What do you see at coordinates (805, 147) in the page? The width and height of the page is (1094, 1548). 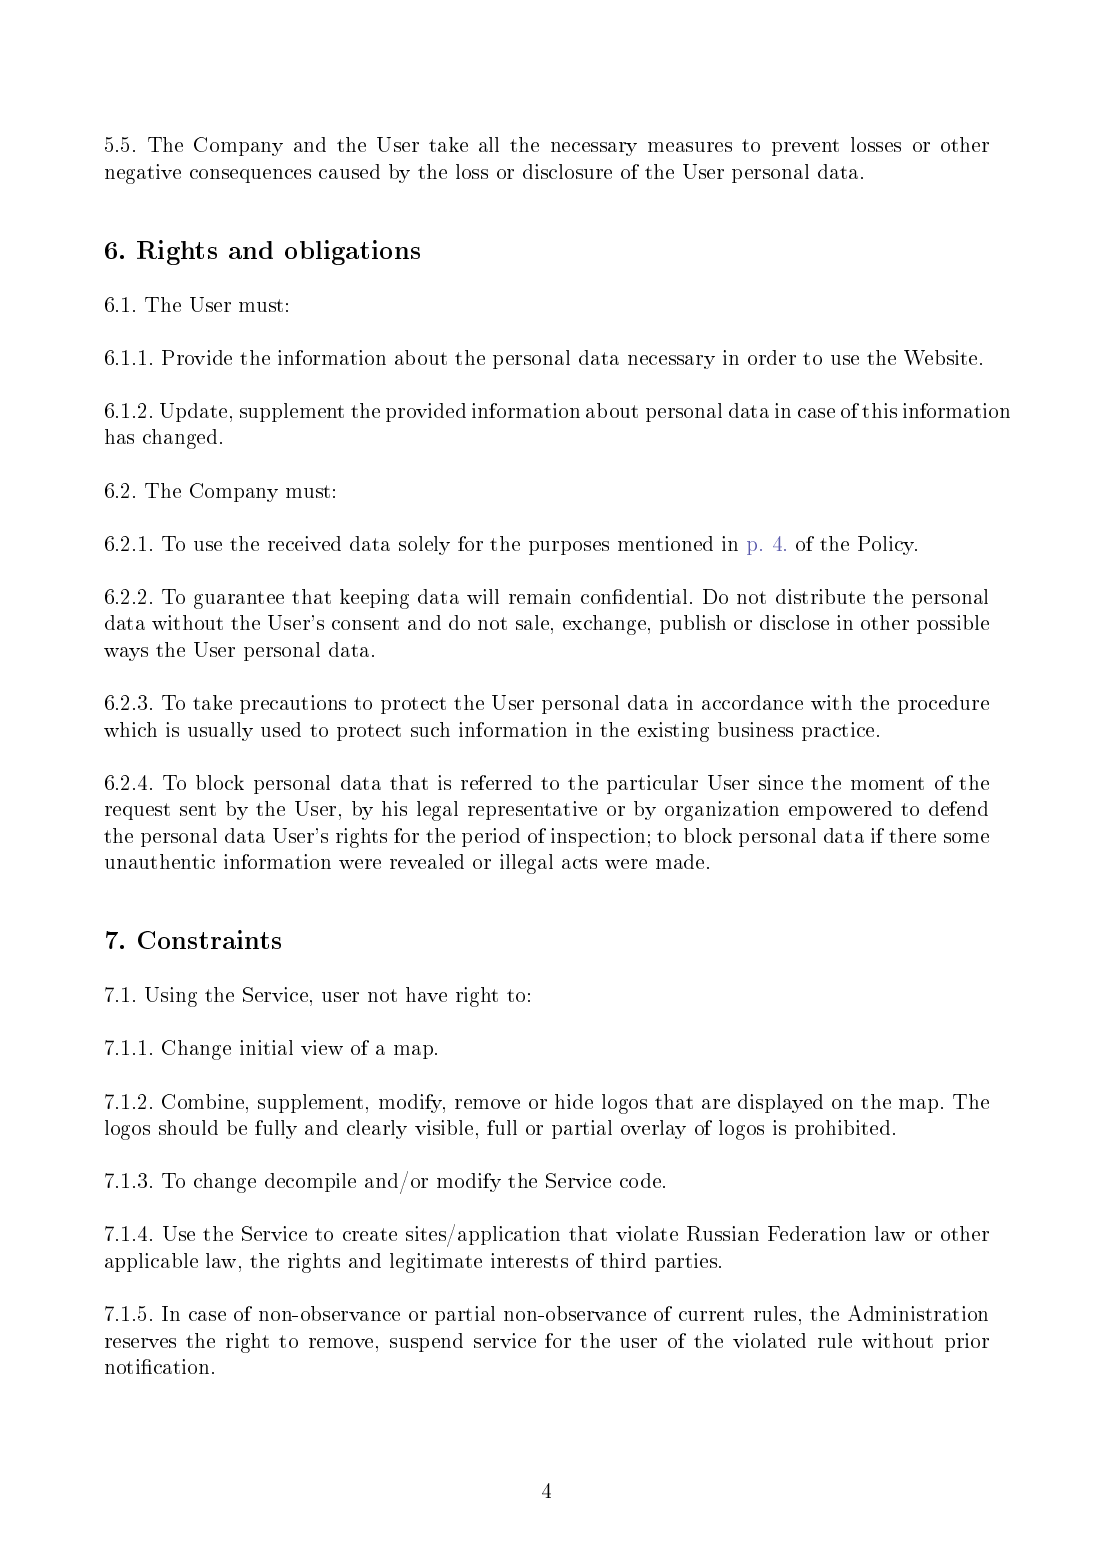 I see `prevent` at bounding box center [805, 147].
